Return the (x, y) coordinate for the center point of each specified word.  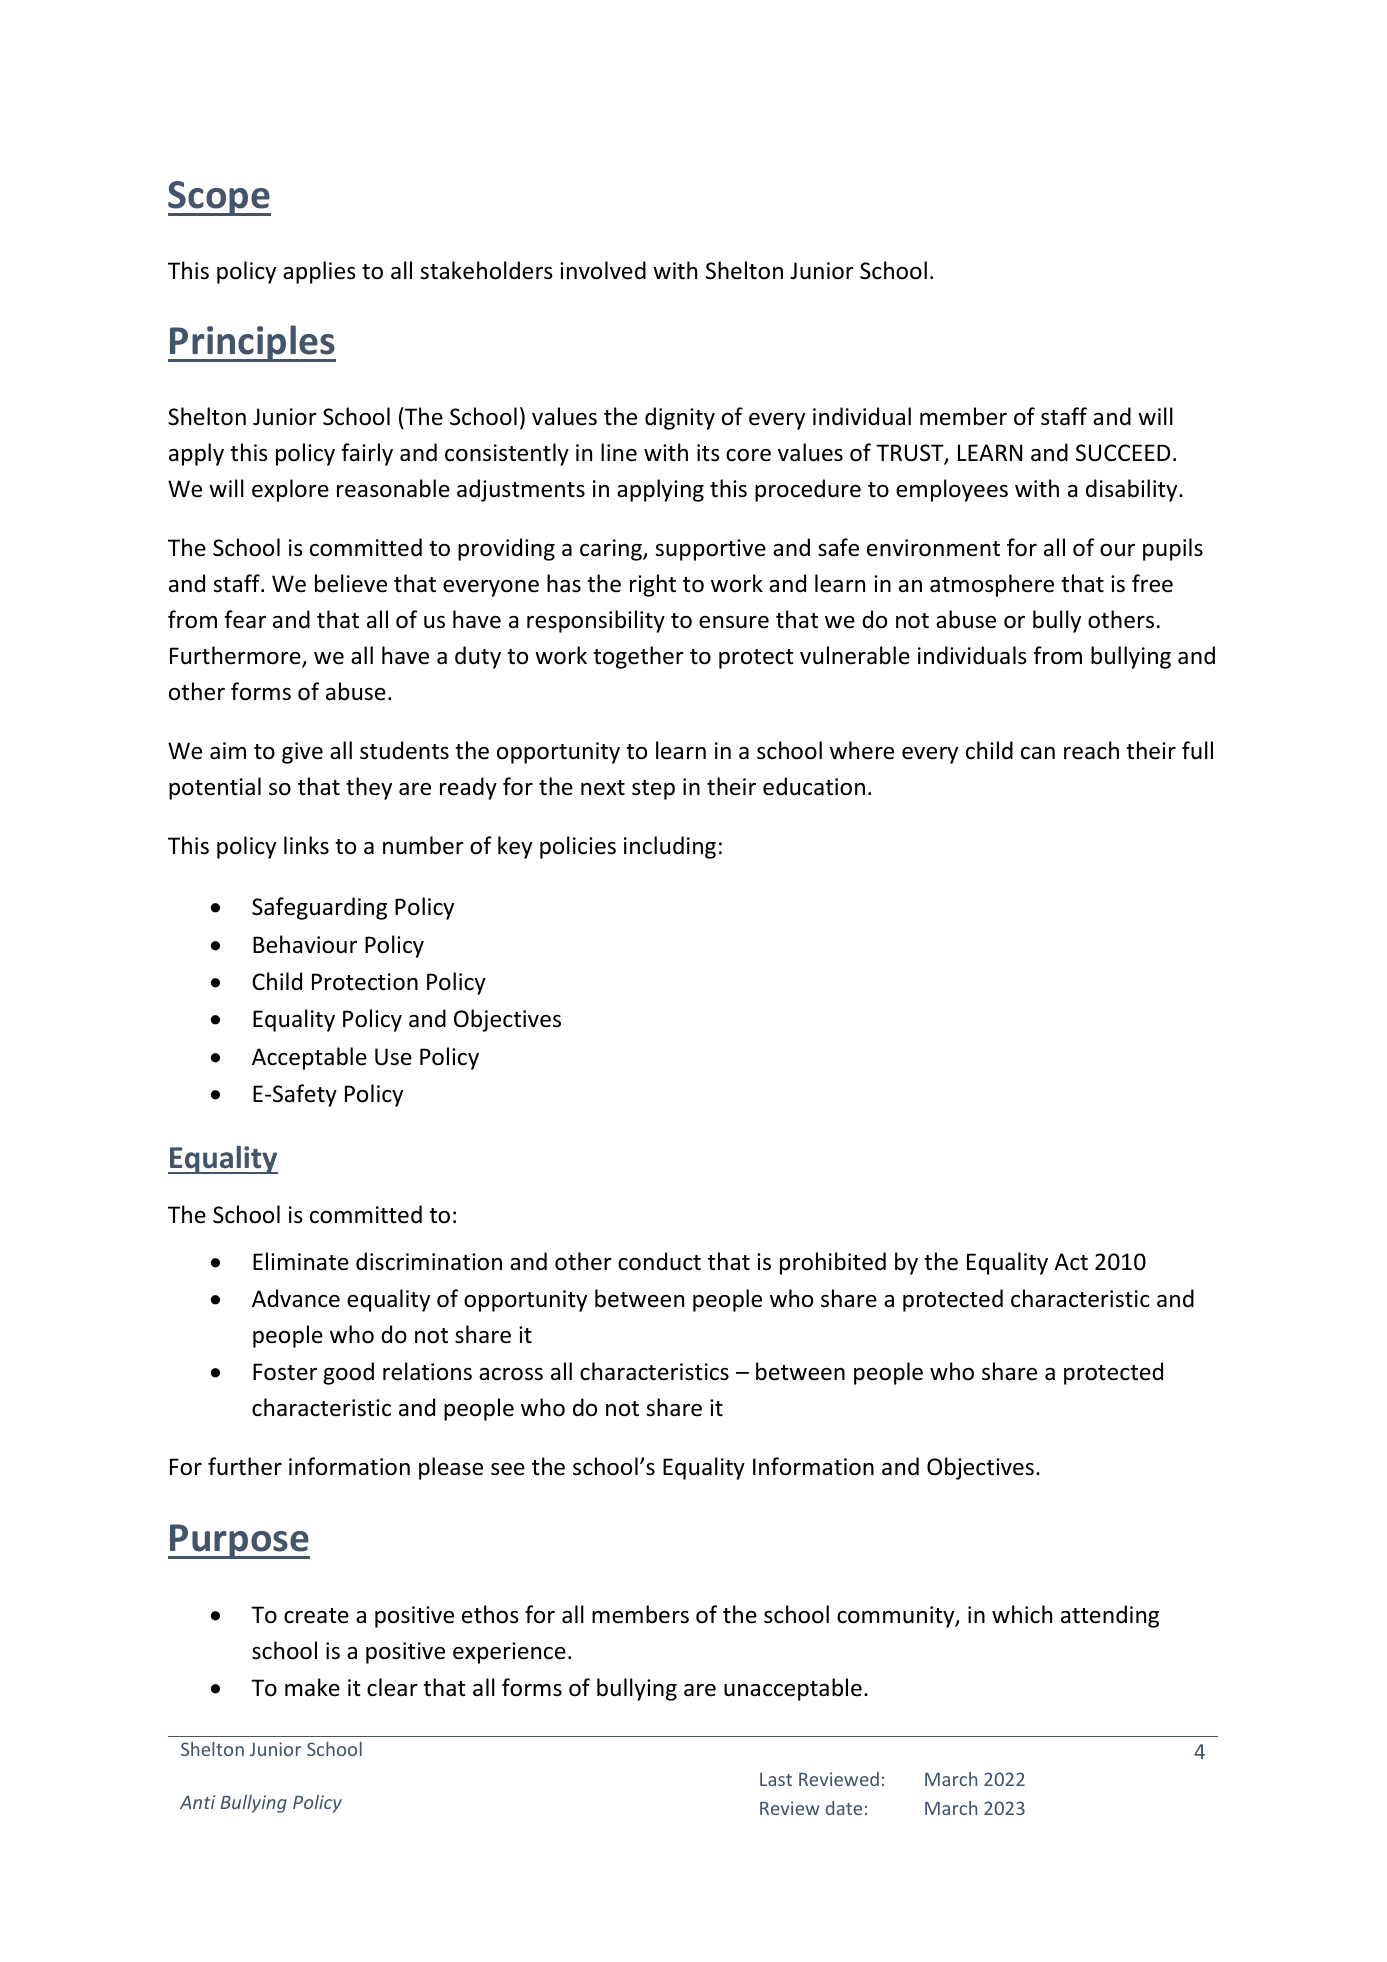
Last (776, 1779)
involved (603, 270)
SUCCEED (1123, 453)
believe (351, 583)
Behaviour (305, 944)
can (1038, 753)
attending (1110, 1616)
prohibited (833, 1263)
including (670, 847)
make (312, 1687)
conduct (659, 1261)
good (348, 1373)
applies (319, 272)
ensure (734, 622)
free (1152, 583)
